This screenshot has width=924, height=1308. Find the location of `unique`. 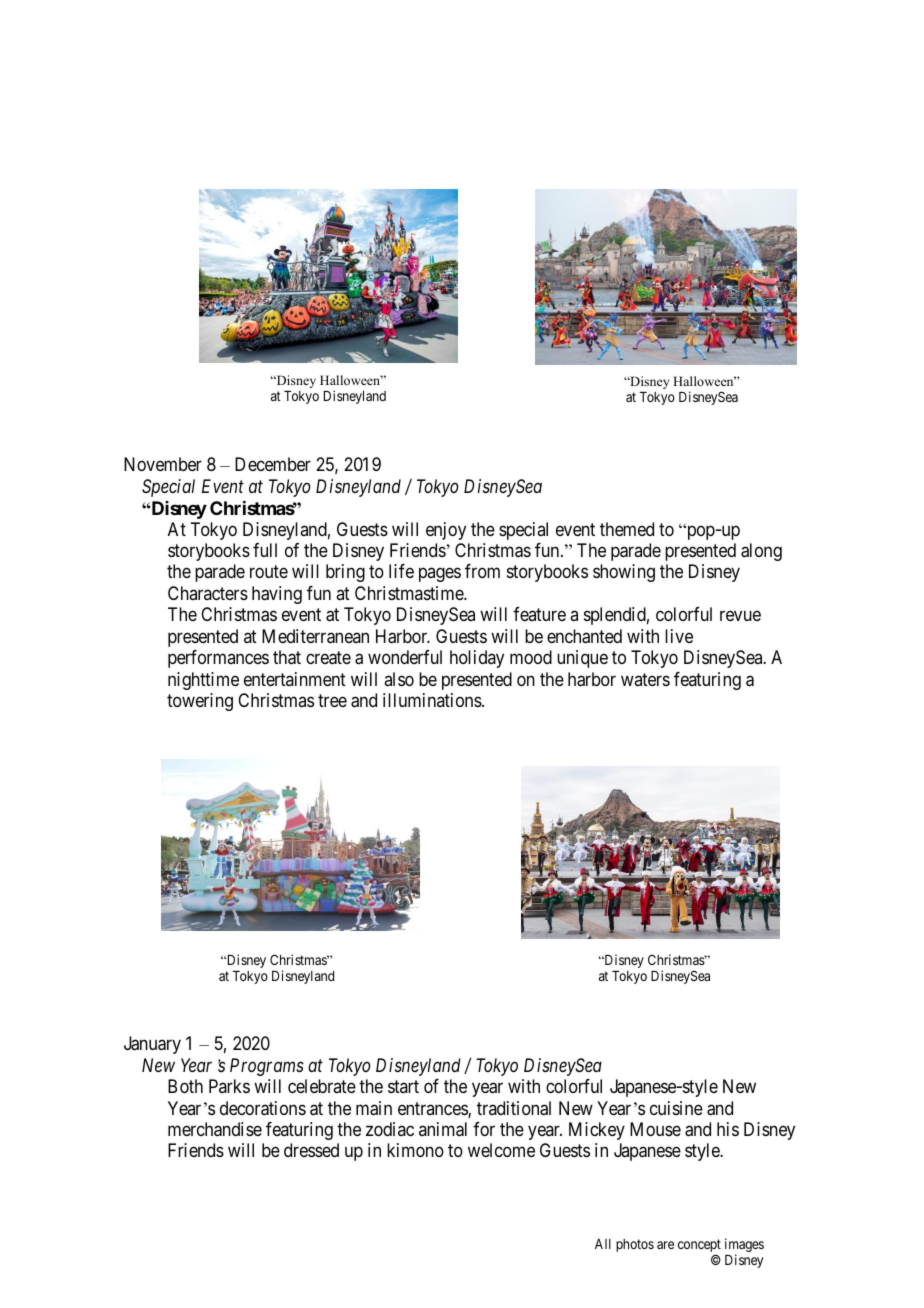

unique is located at coordinates (582, 659).
